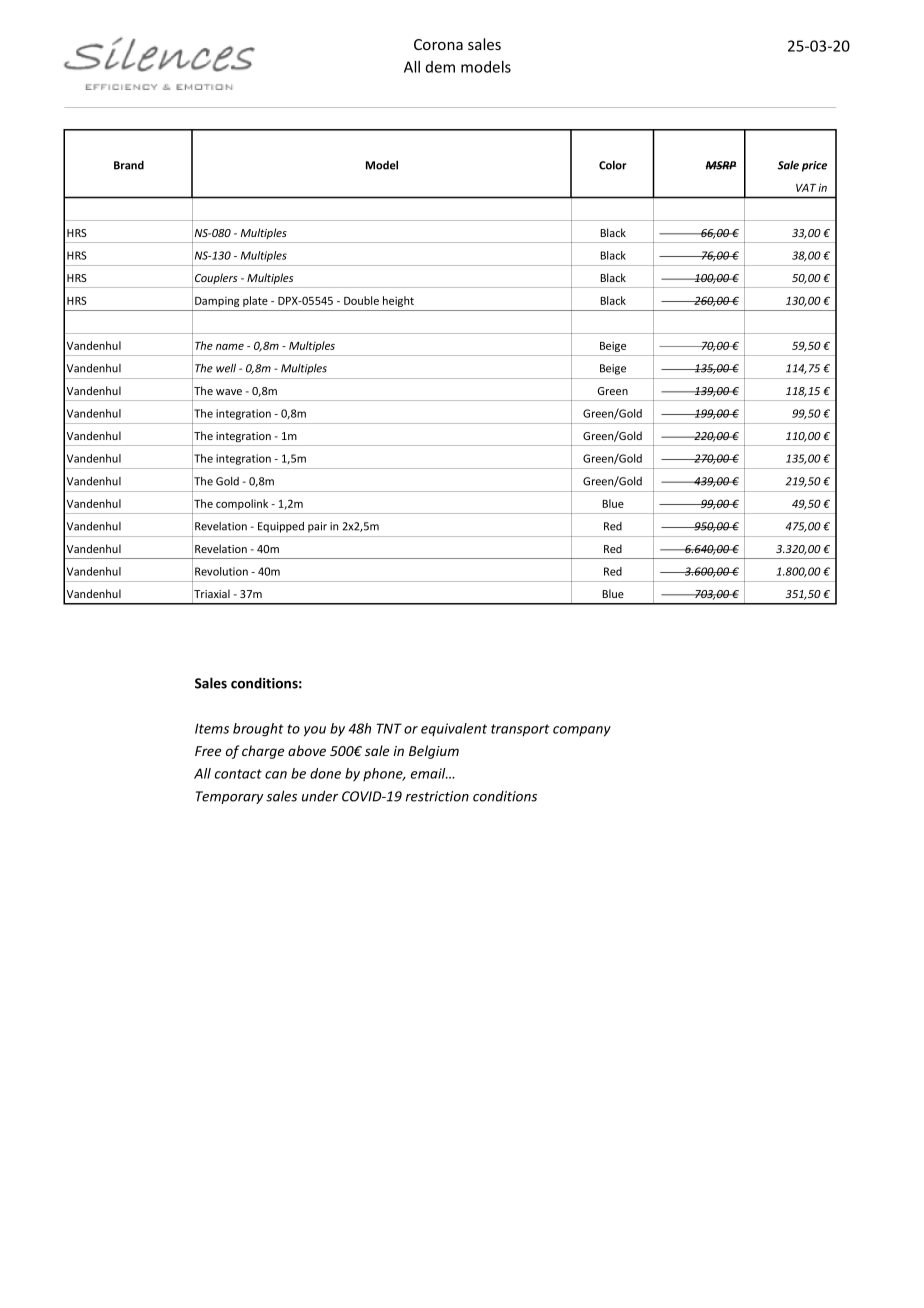 The width and height of the screenshot is (924, 1308). Describe the element at coordinates (440, 67) in the screenshot. I see `dem` at that location.
